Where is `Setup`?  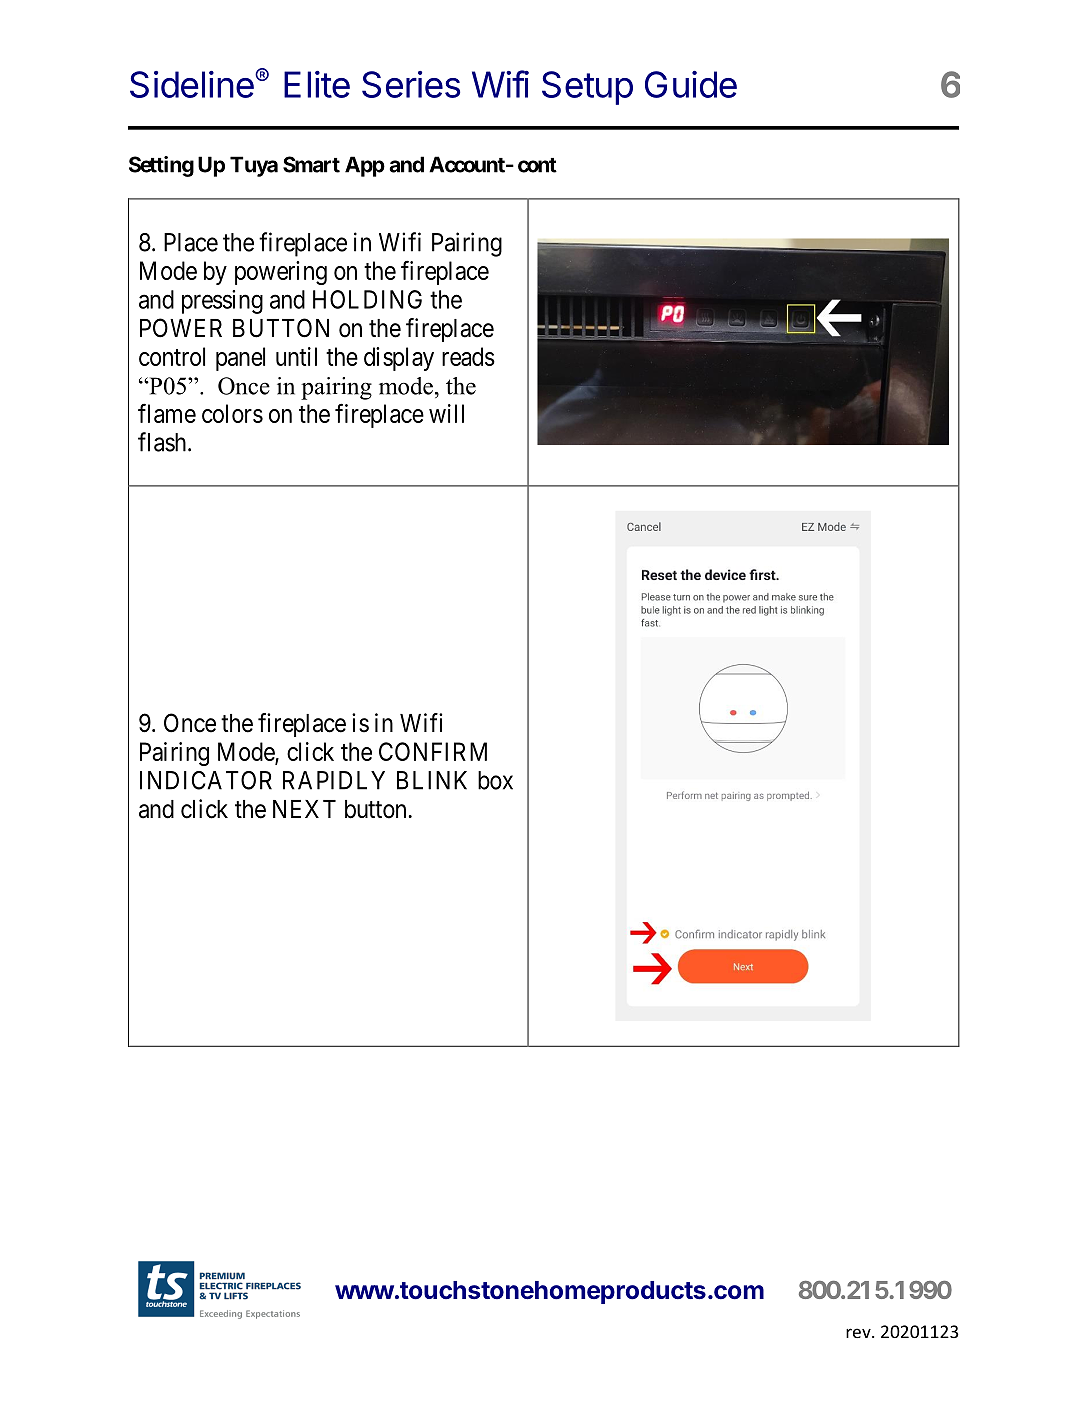
Setup is located at coordinates (587, 88).
